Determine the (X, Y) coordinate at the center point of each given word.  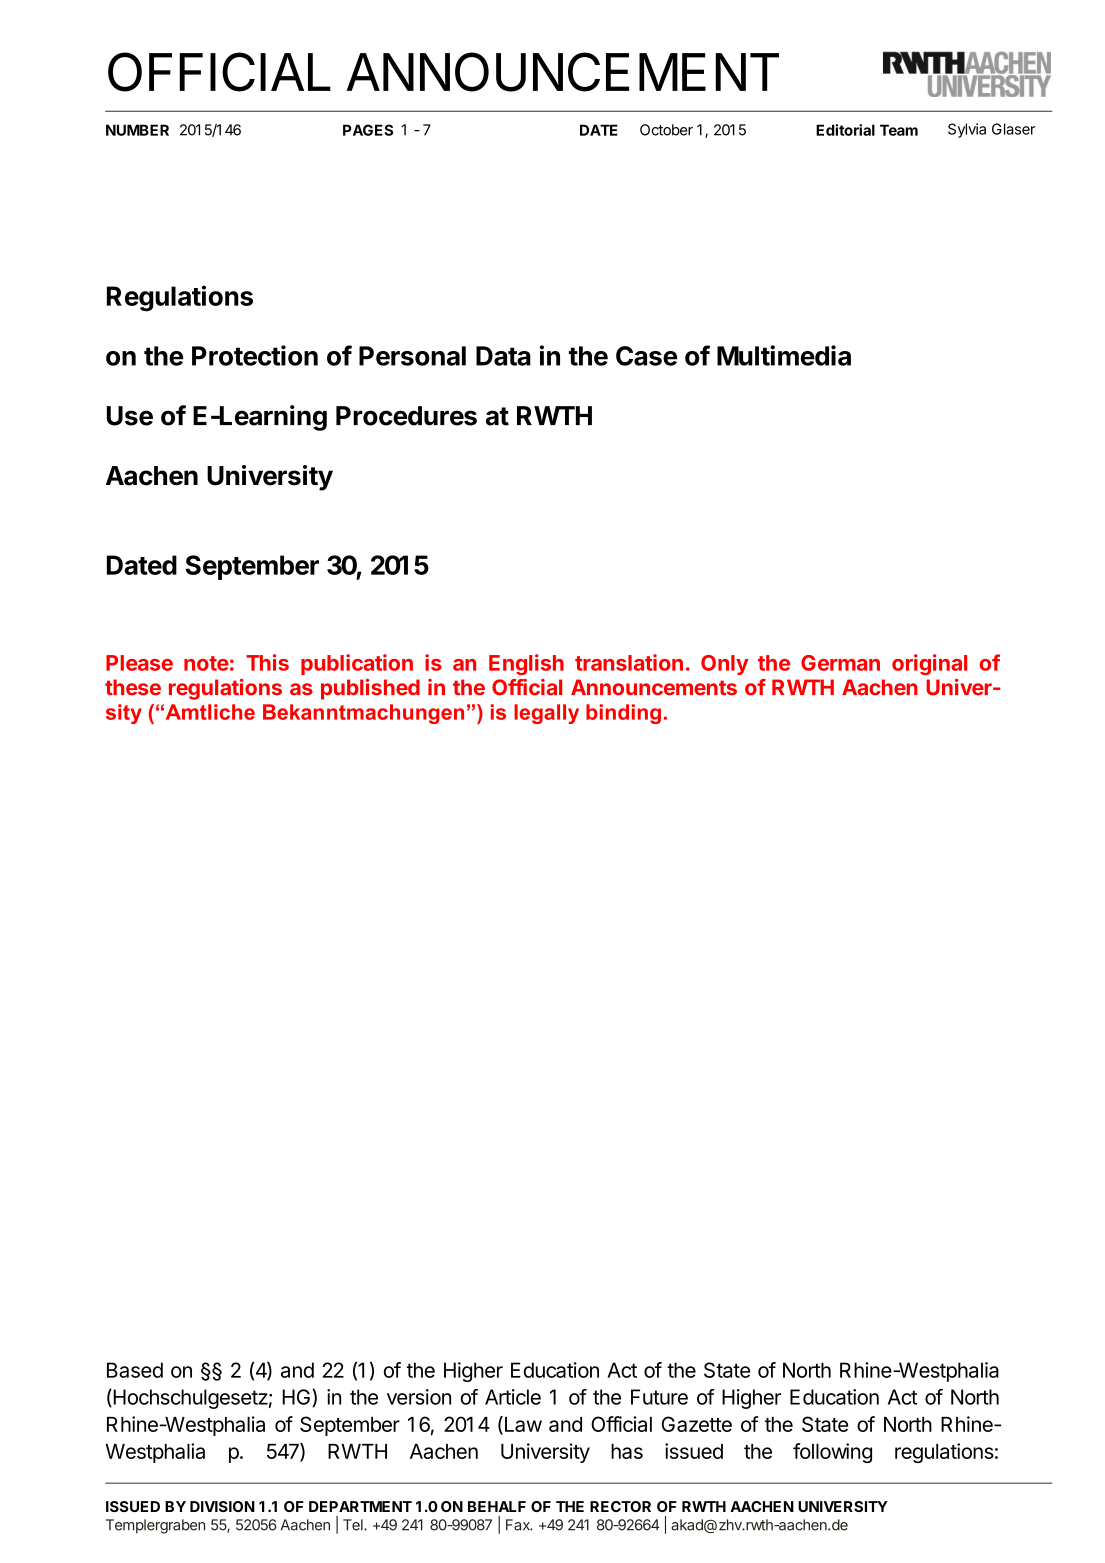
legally (546, 714)
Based (135, 1370)
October (666, 130)
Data (503, 356)
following (832, 1453)
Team (899, 130)
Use (130, 416)
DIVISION (222, 1506)
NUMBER (137, 130)
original (929, 664)
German (840, 663)
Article (513, 1397)
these (133, 687)
